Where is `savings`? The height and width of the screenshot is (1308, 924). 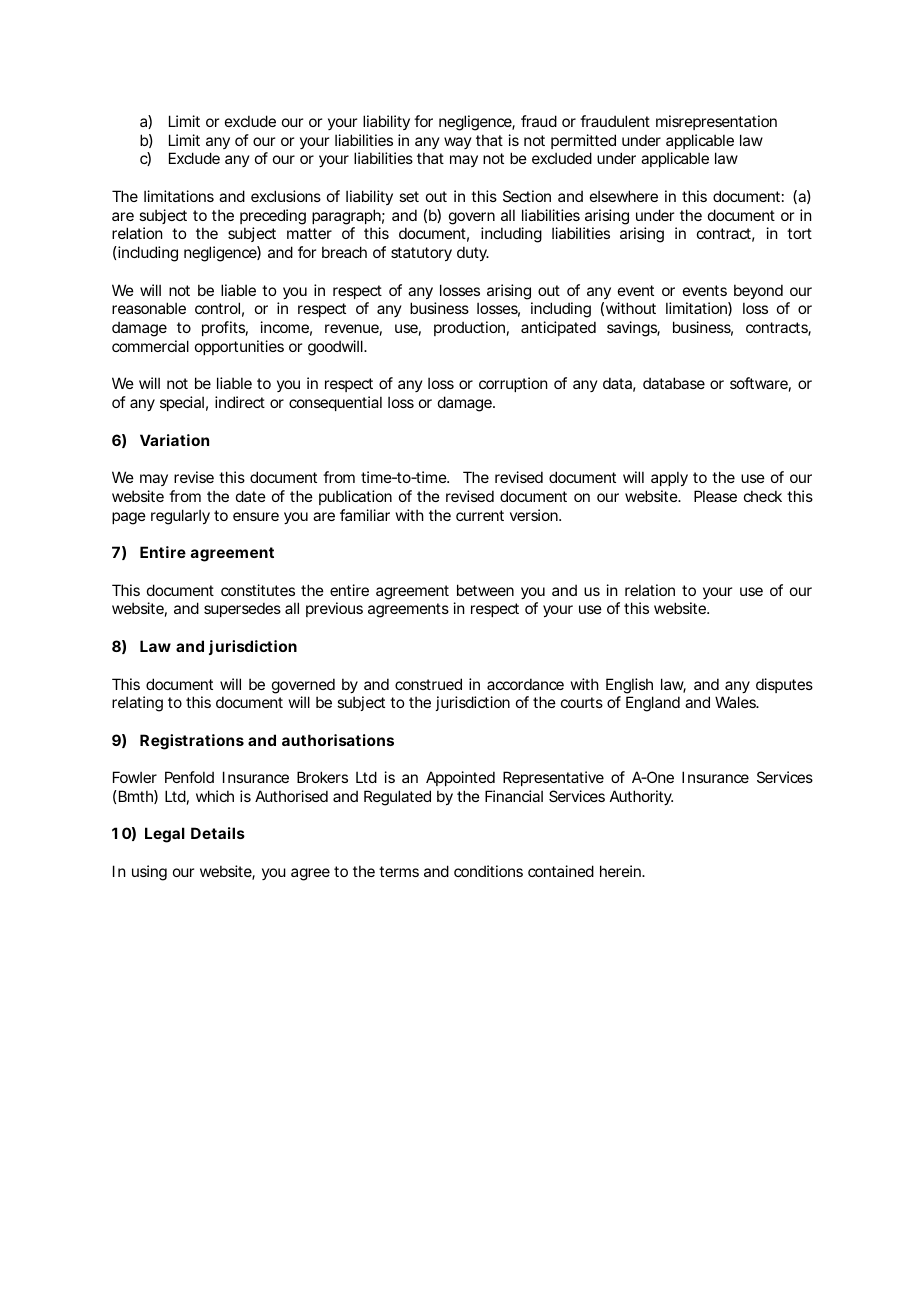 savings is located at coordinates (633, 329).
